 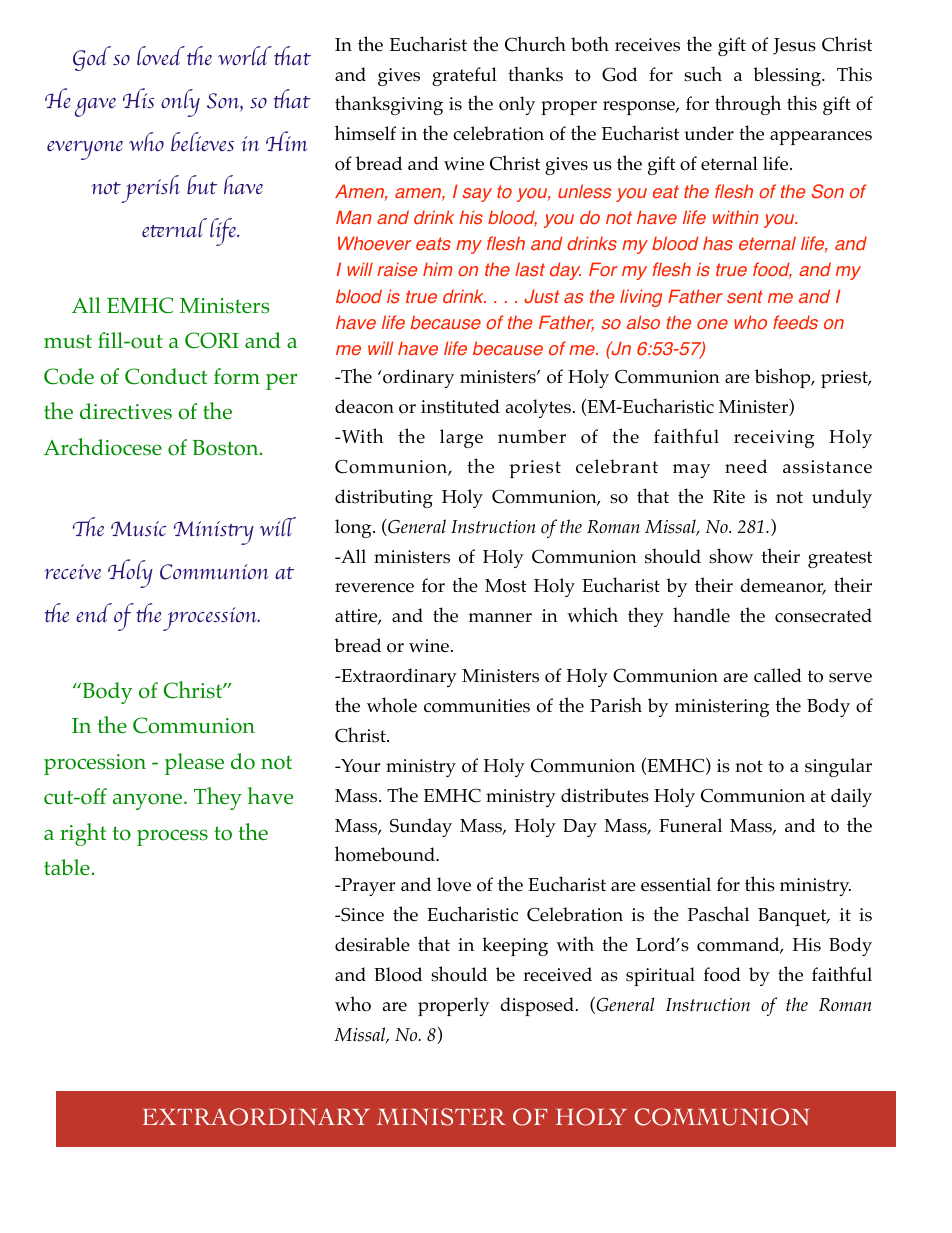 What do you see at coordinates (778, 675) in the screenshot?
I see `called` at bounding box center [778, 675].
